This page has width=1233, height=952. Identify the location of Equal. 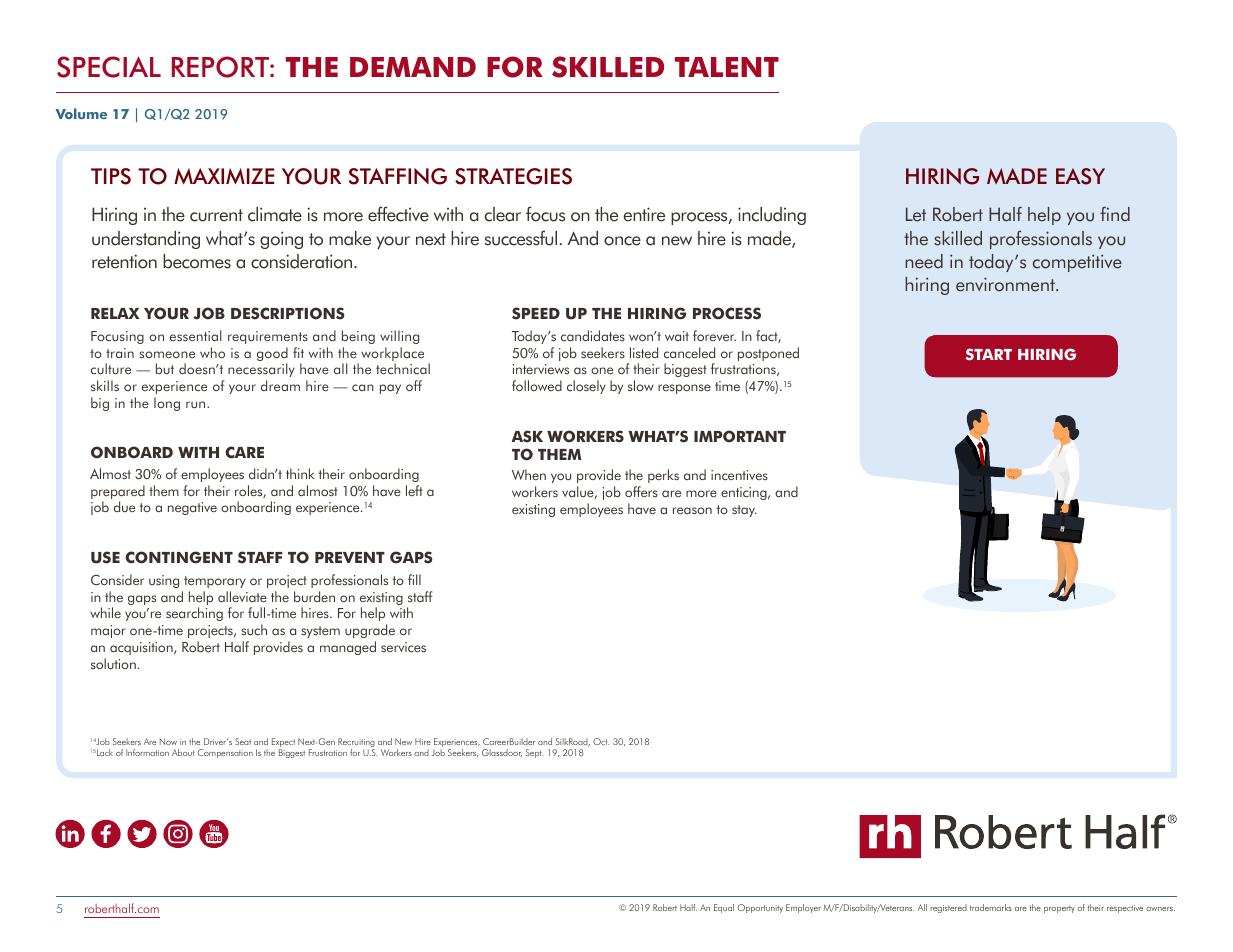
(724, 908).
